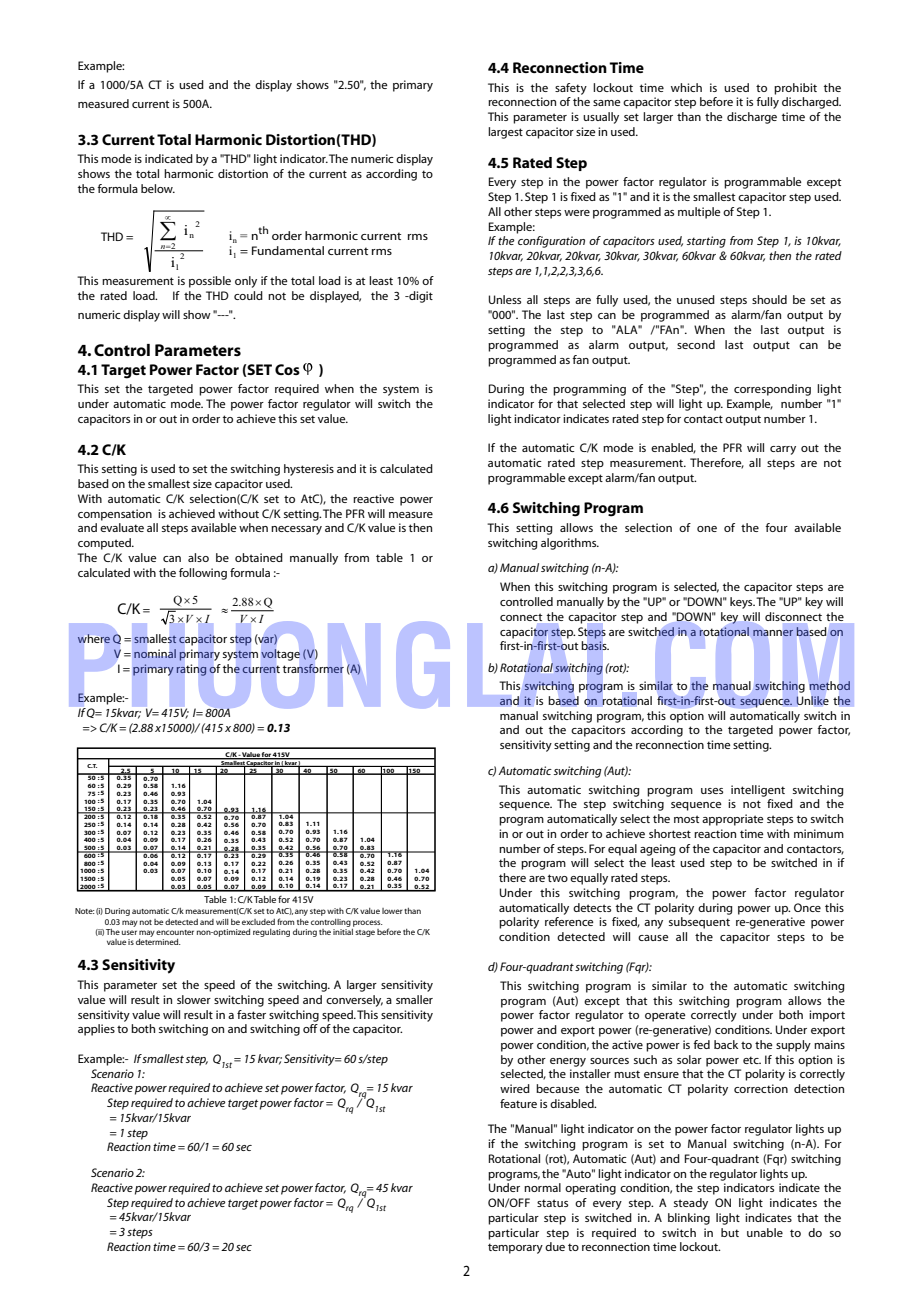 The height and width of the document is (1308, 924). What do you see at coordinates (414, 999) in the document?
I see `smaller` at bounding box center [414, 999].
